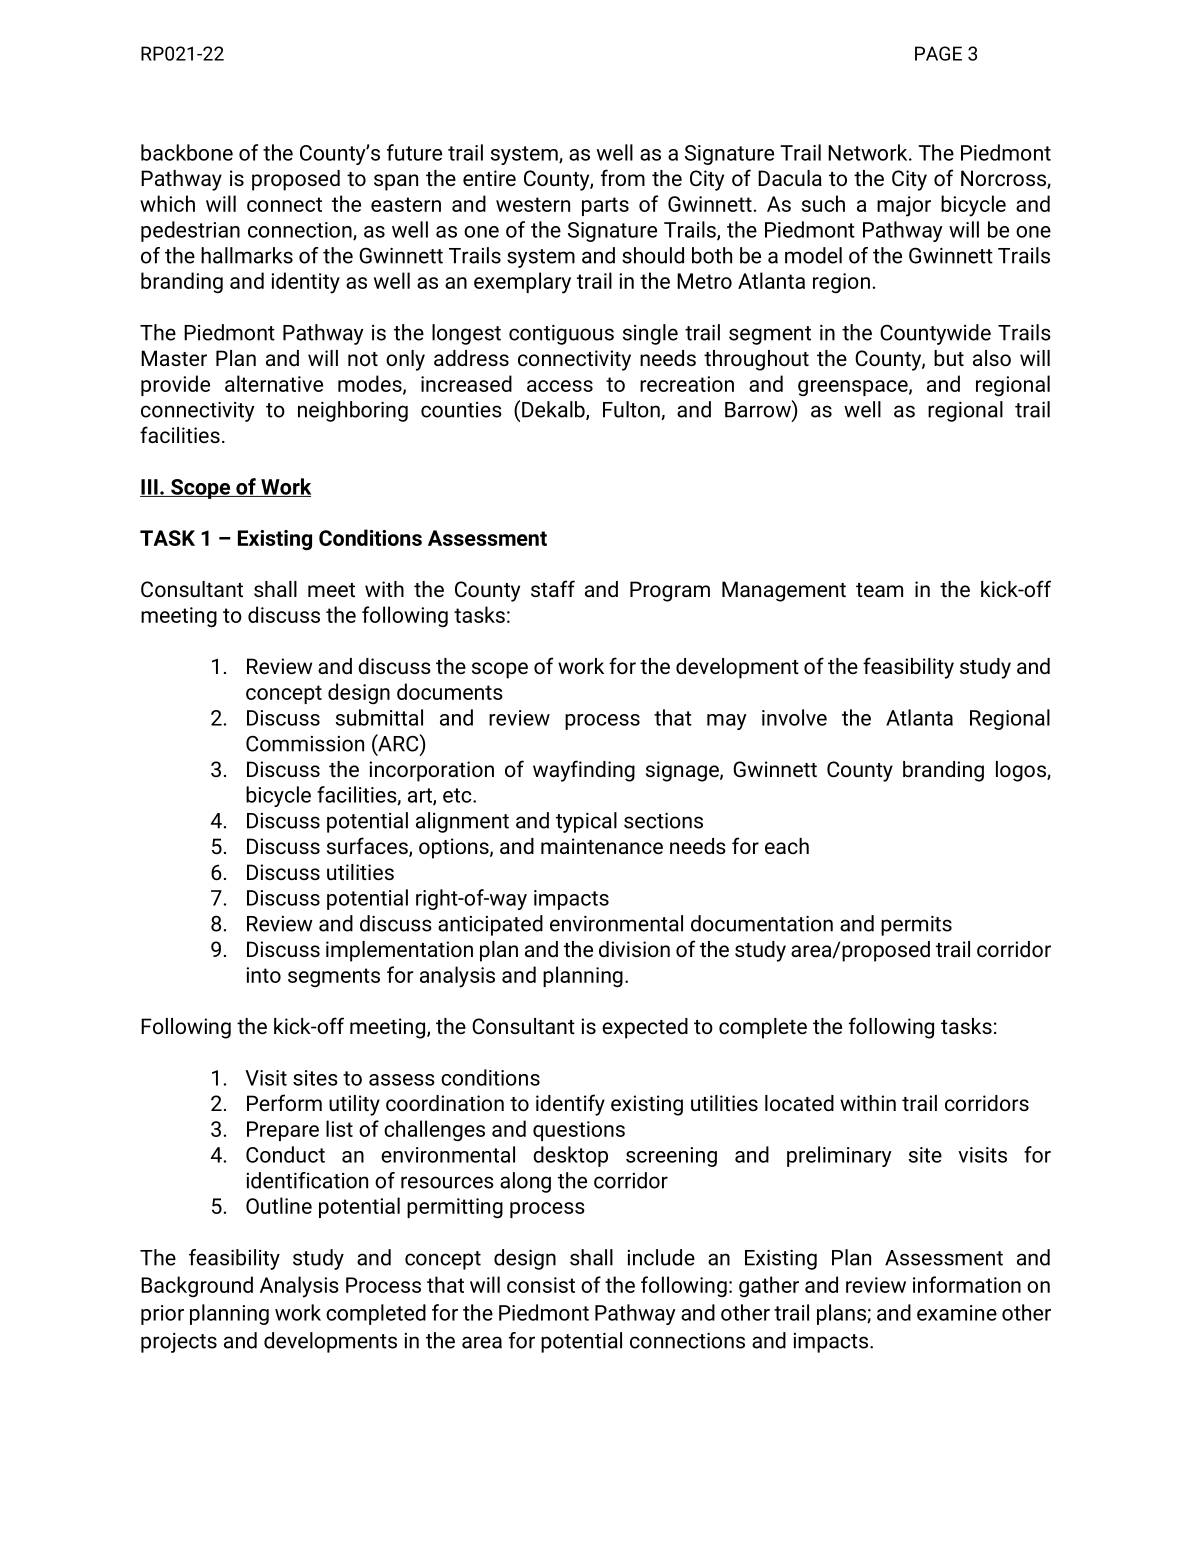  What do you see at coordinates (916, 926) in the screenshot?
I see `permits` at bounding box center [916, 926].
